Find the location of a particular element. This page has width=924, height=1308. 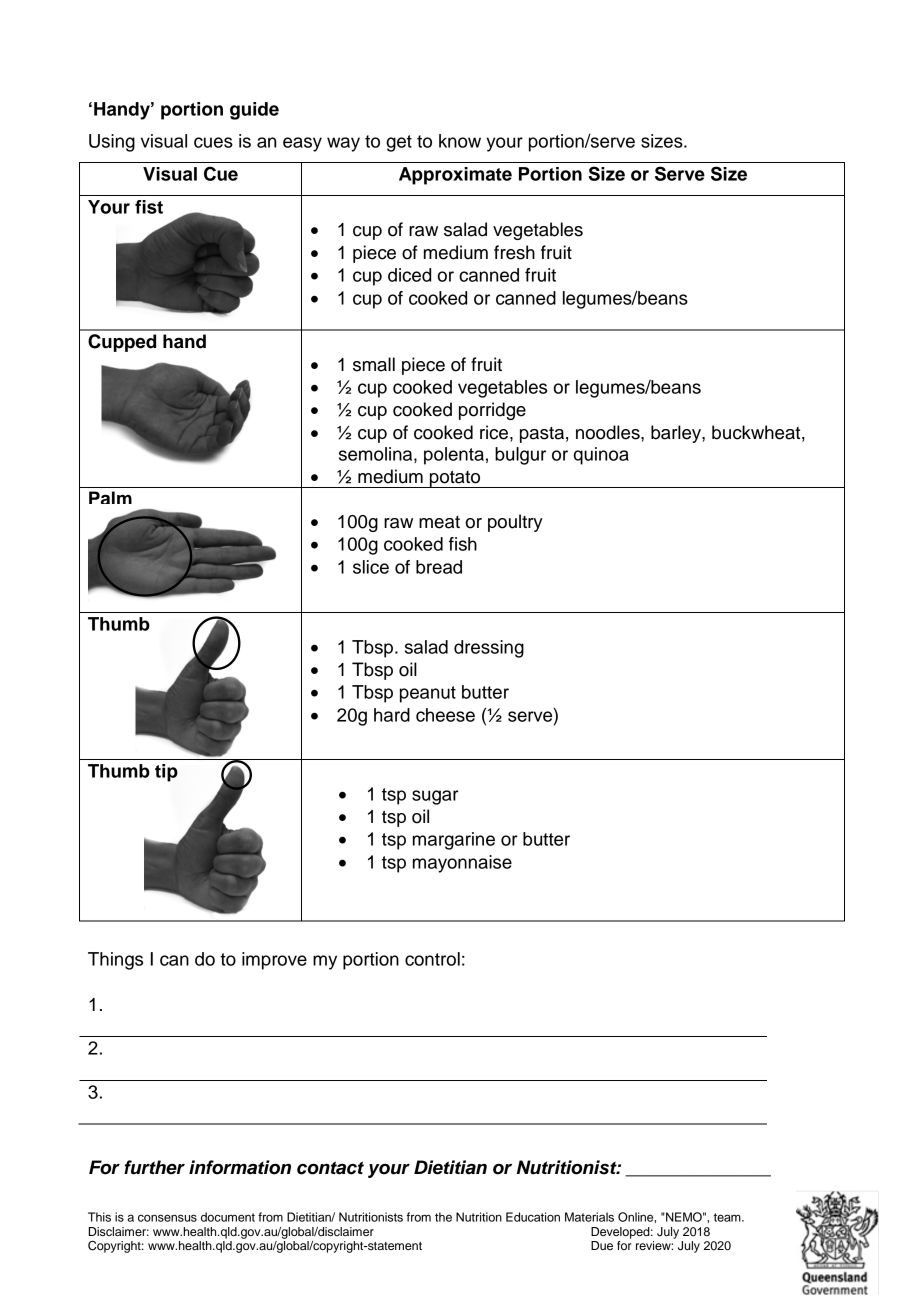

know is located at coordinates (460, 141).
